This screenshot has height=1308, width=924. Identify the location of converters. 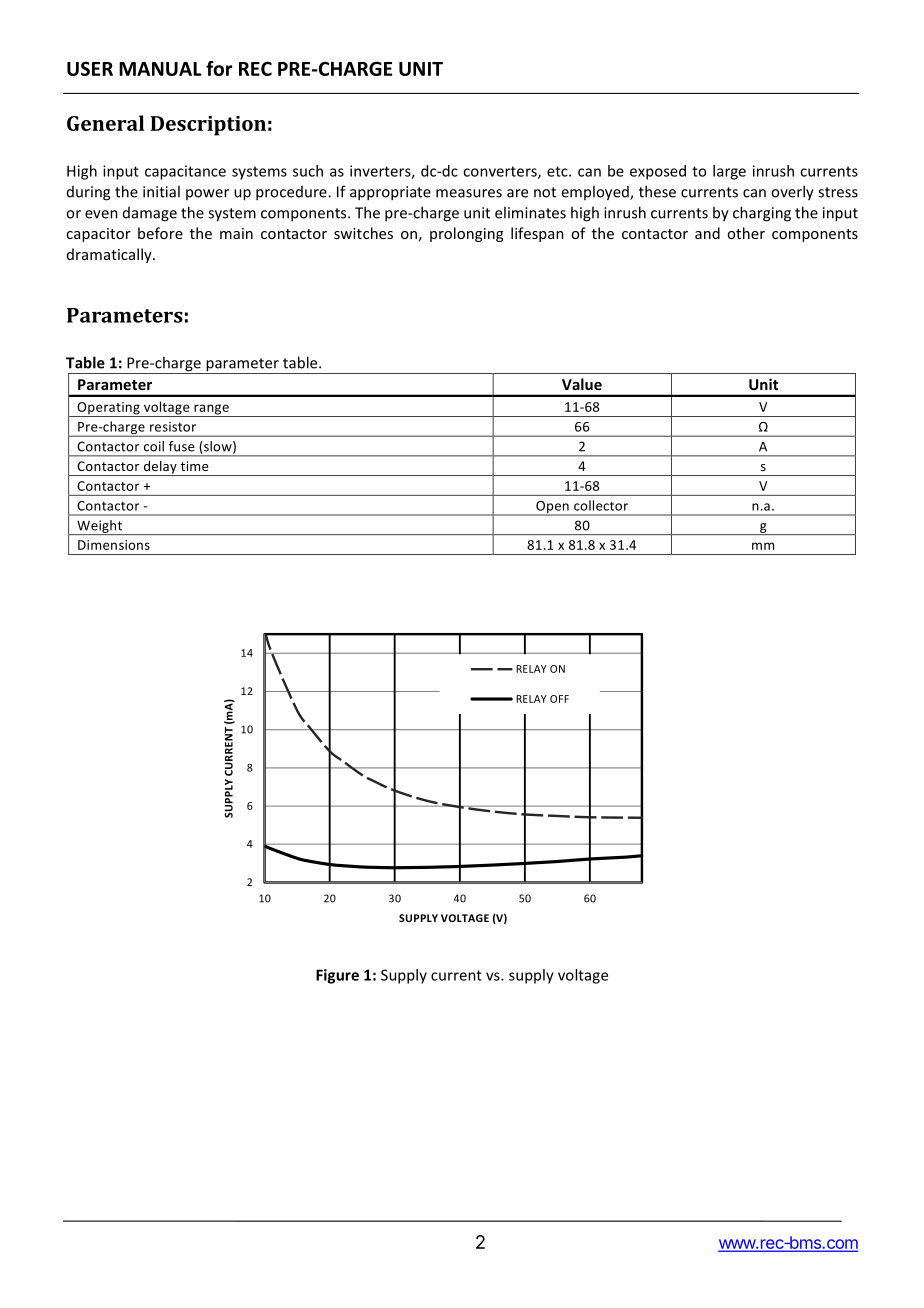
(501, 172).
